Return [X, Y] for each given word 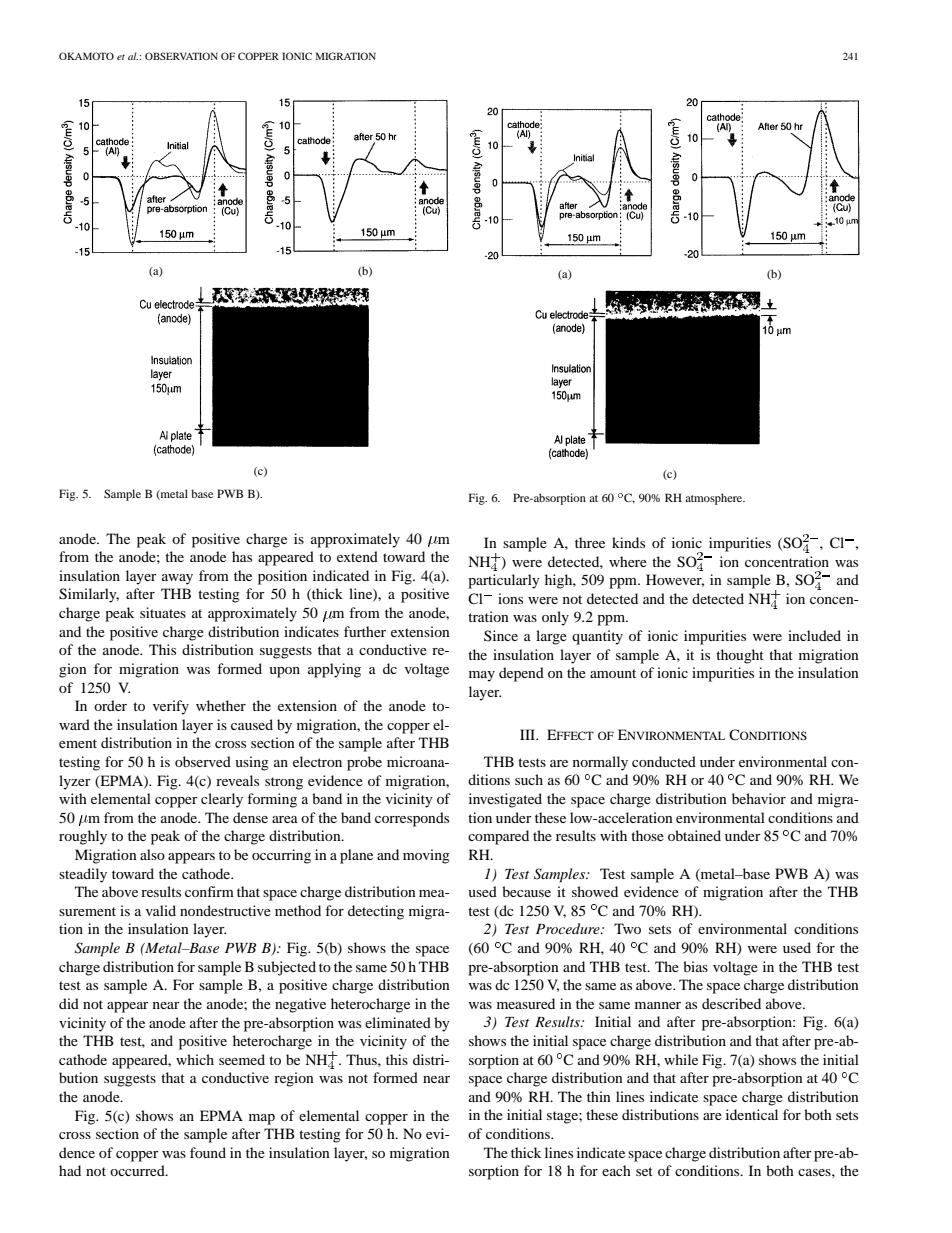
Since [501, 635]
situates [163, 612]
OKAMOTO [86, 56]
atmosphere [715, 499]
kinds [628, 542]
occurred [138, 1170]
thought [740, 656]
